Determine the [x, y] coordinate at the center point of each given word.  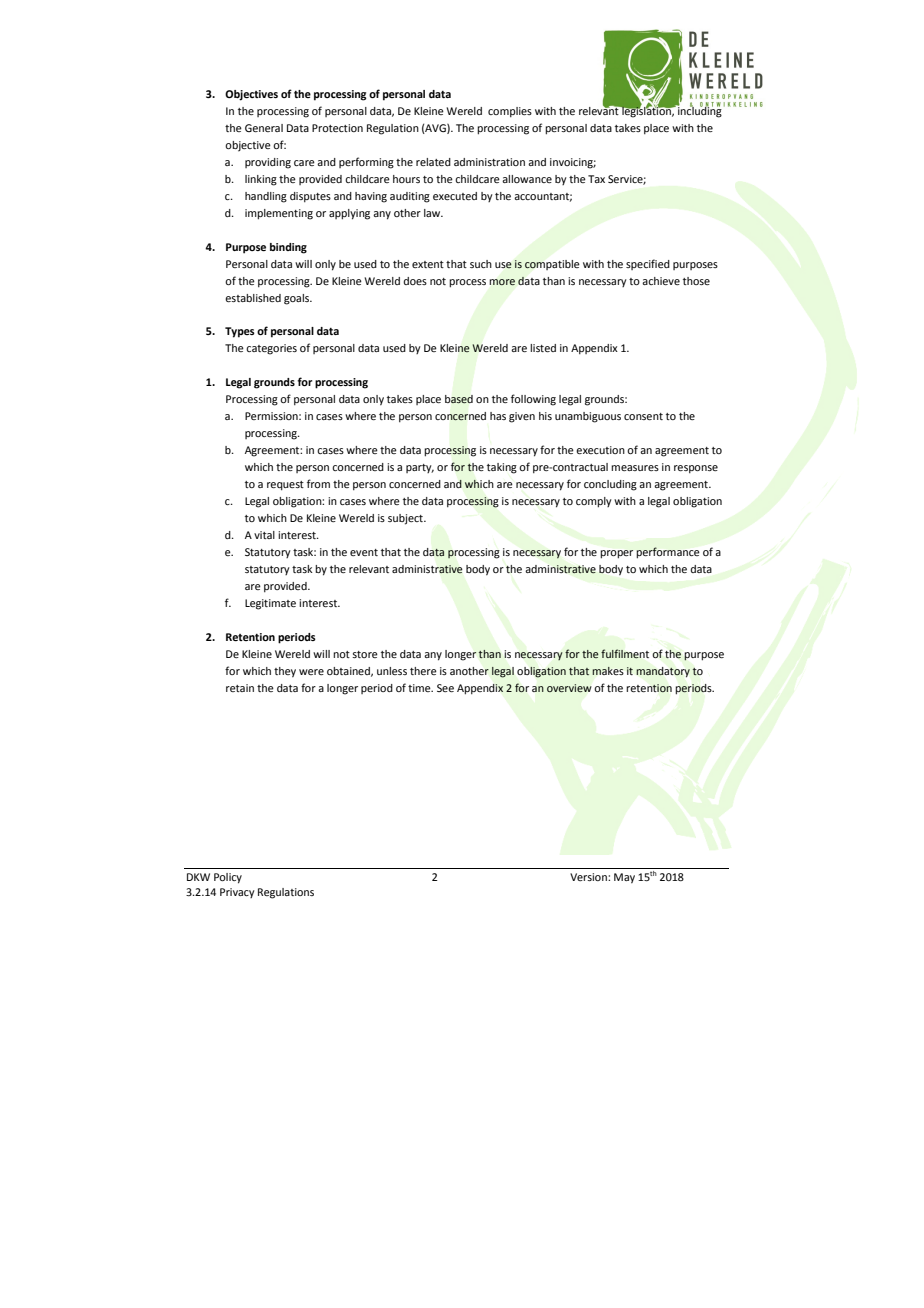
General [264, 128]
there [423, 671]
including [699, 111]
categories [271, 349]
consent [643, 416]
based [459, 399]
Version [589, 877]
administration [489, 162]
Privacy [237, 893]
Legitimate [270, 604]
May [624, 878]
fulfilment [625, 653]
